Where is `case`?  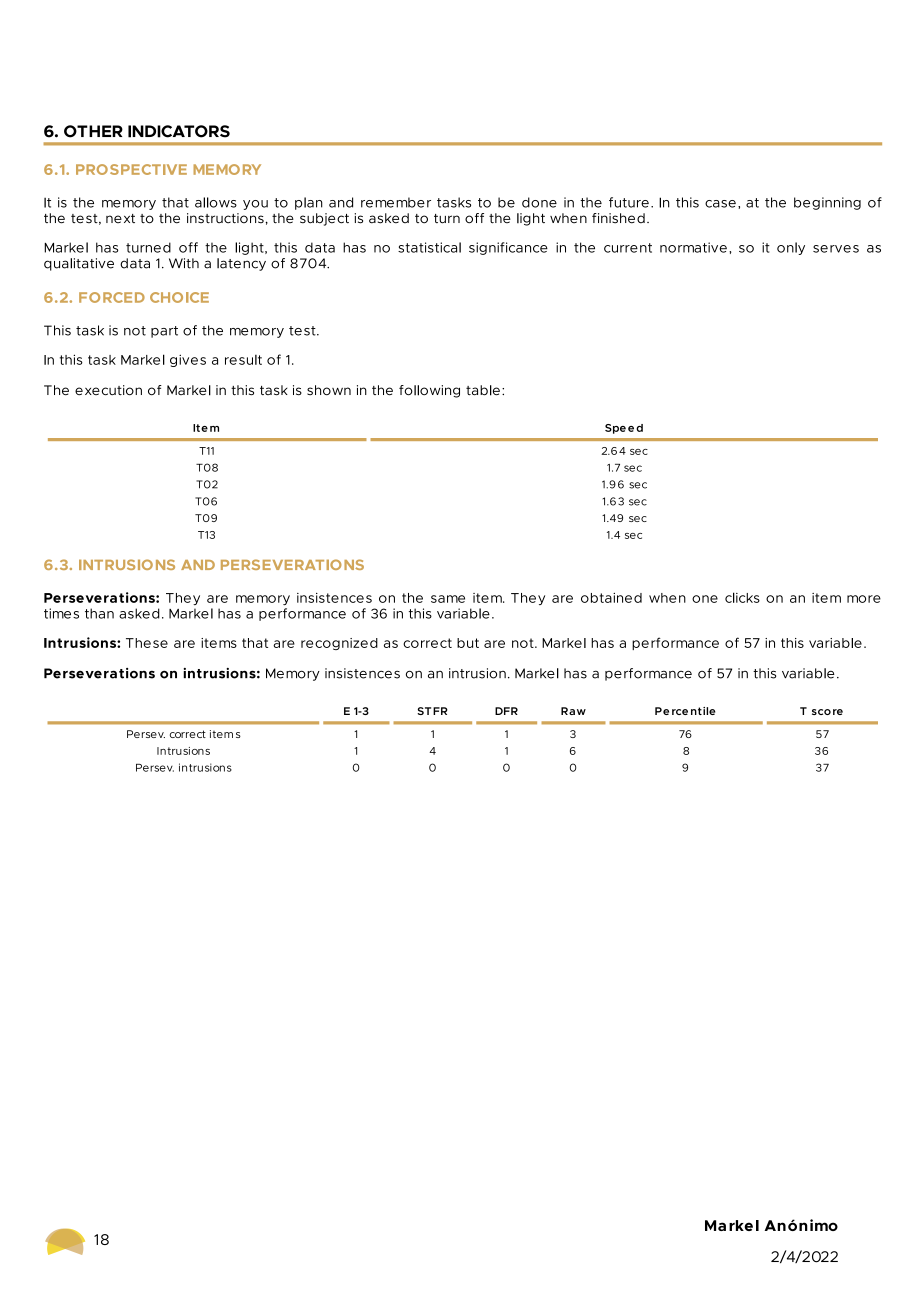
case is located at coordinates (720, 204).
